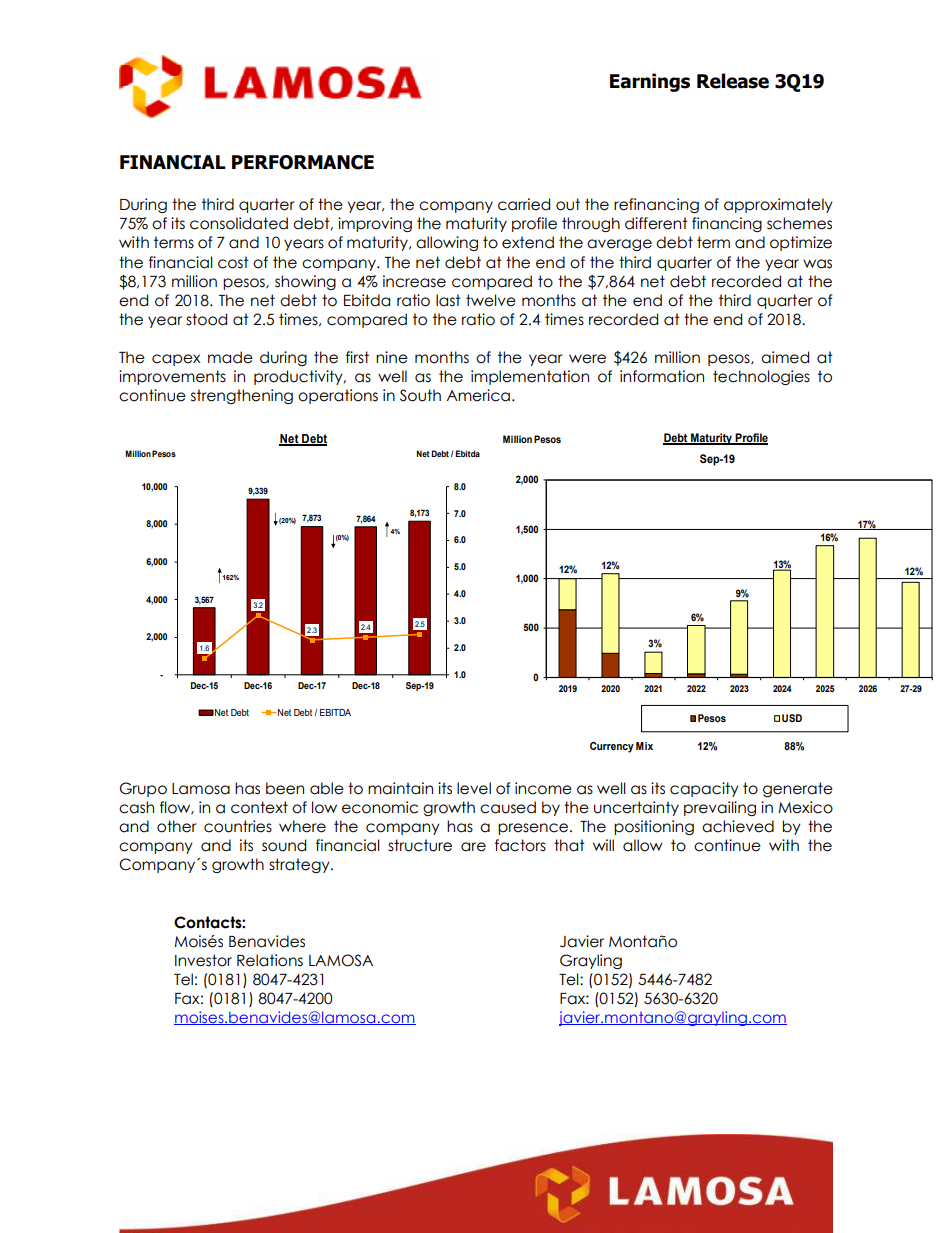  I want to click on technologies, so click(761, 377).
